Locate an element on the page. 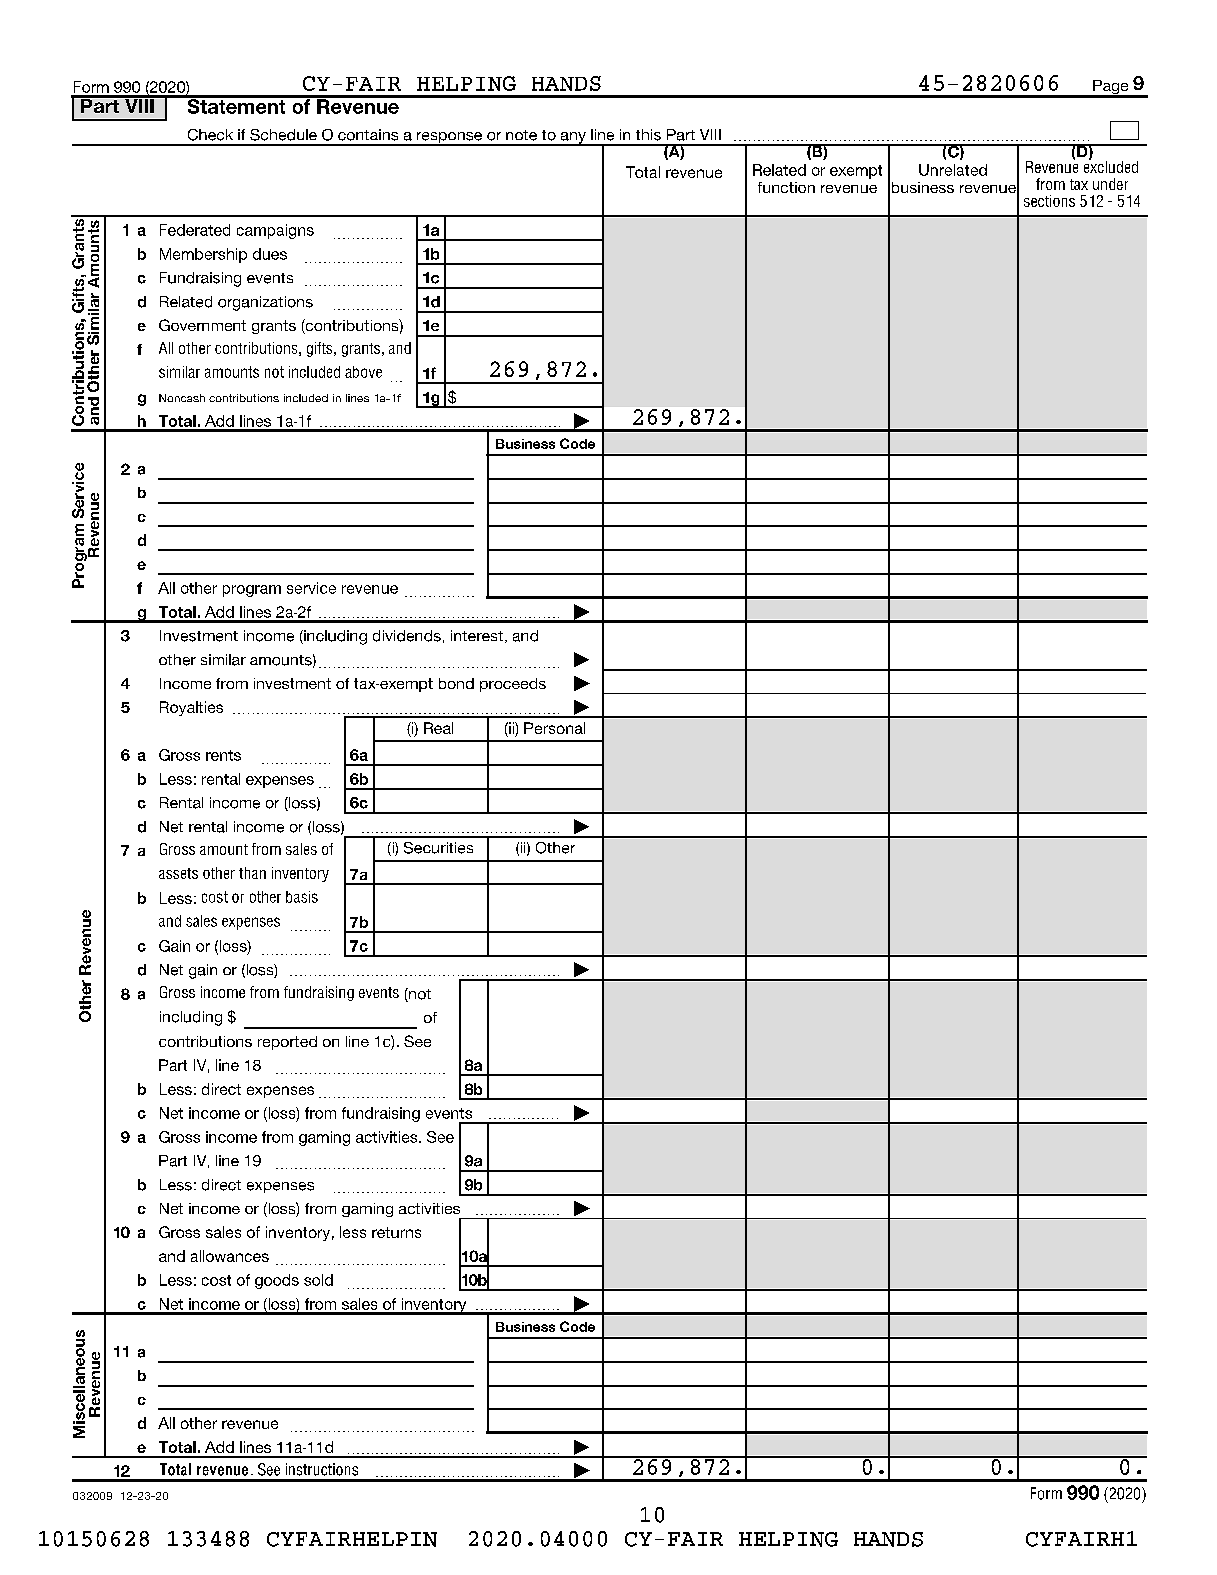 The image size is (1217, 1575). this is located at coordinates (648, 135).
